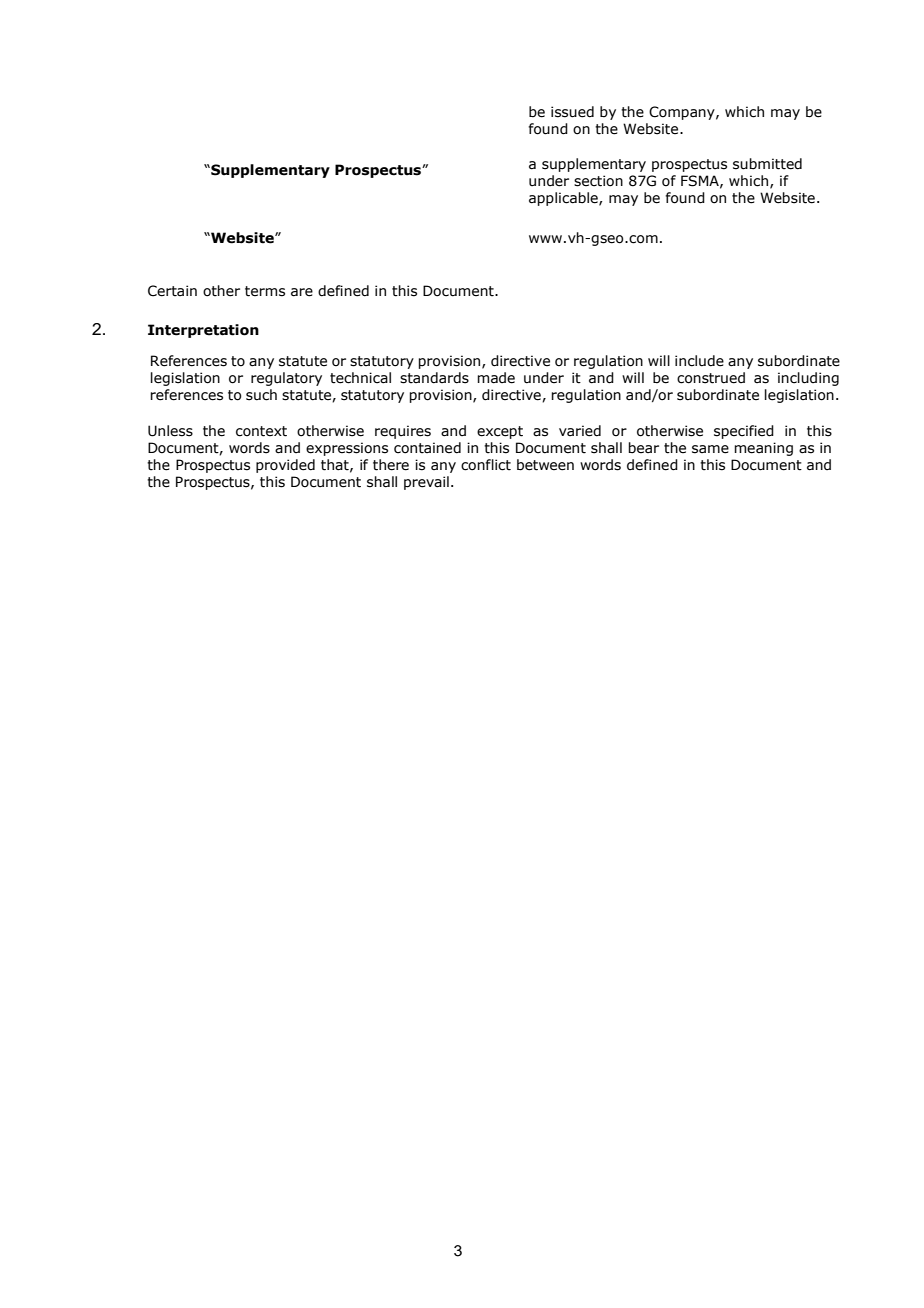 The width and height of the screenshot is (924, 1308). I want to click on are, so click(302, 292).
